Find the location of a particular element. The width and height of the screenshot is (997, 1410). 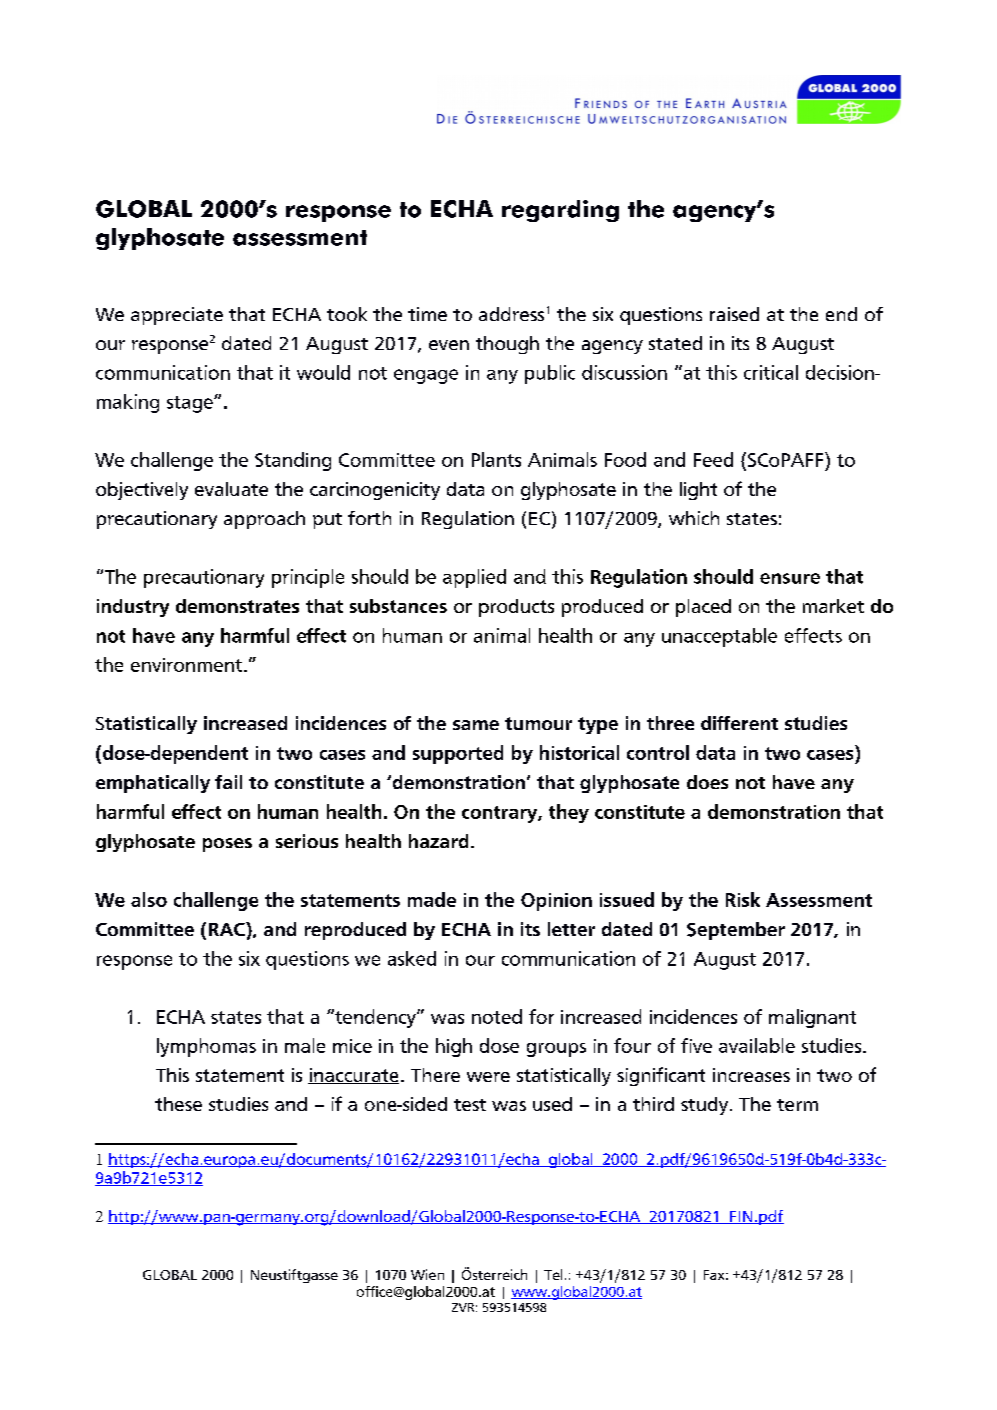

regarding is located at coordinates (560, 211).
